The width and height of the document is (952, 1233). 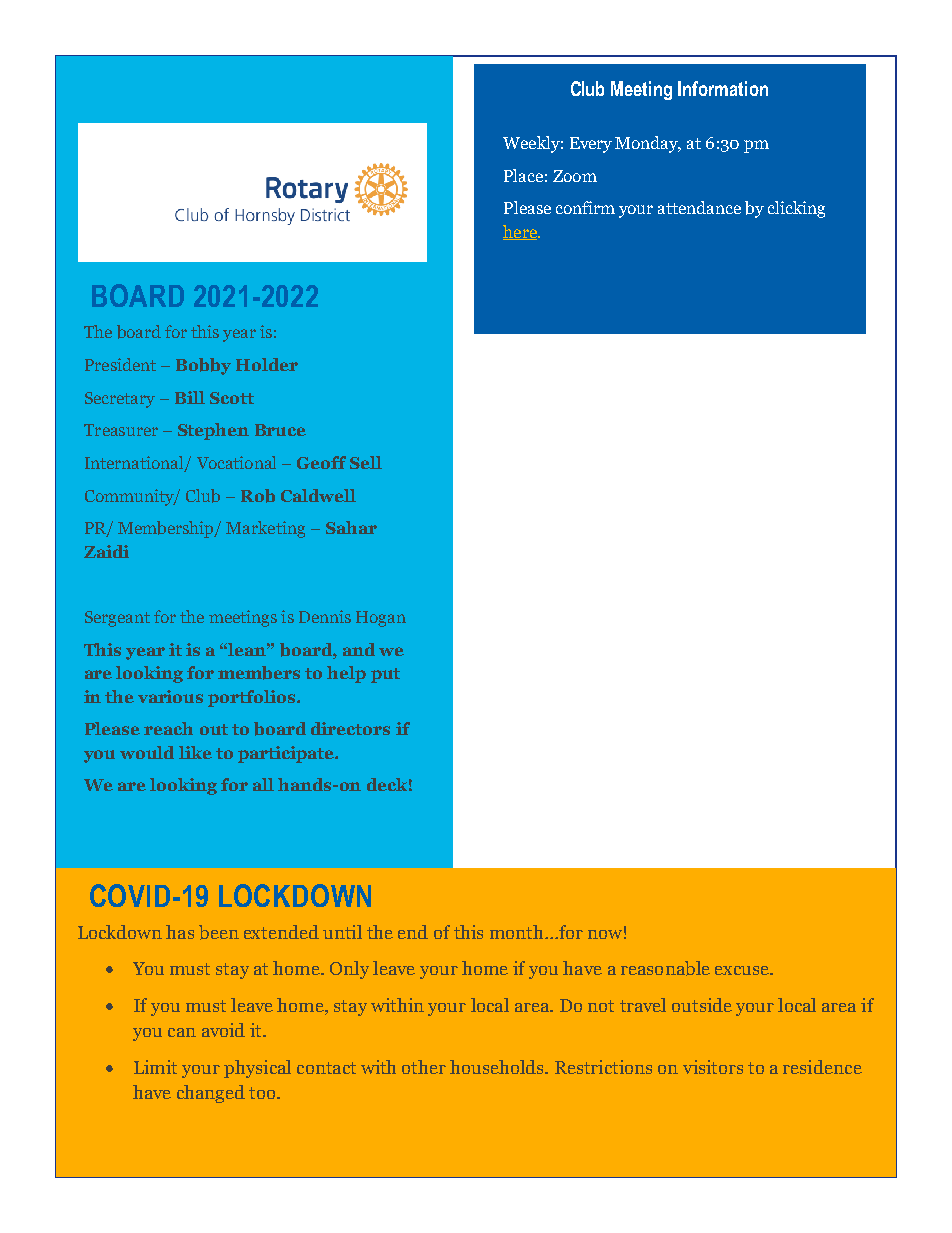 I want to click on changed, so click(x=211, y=1094).
